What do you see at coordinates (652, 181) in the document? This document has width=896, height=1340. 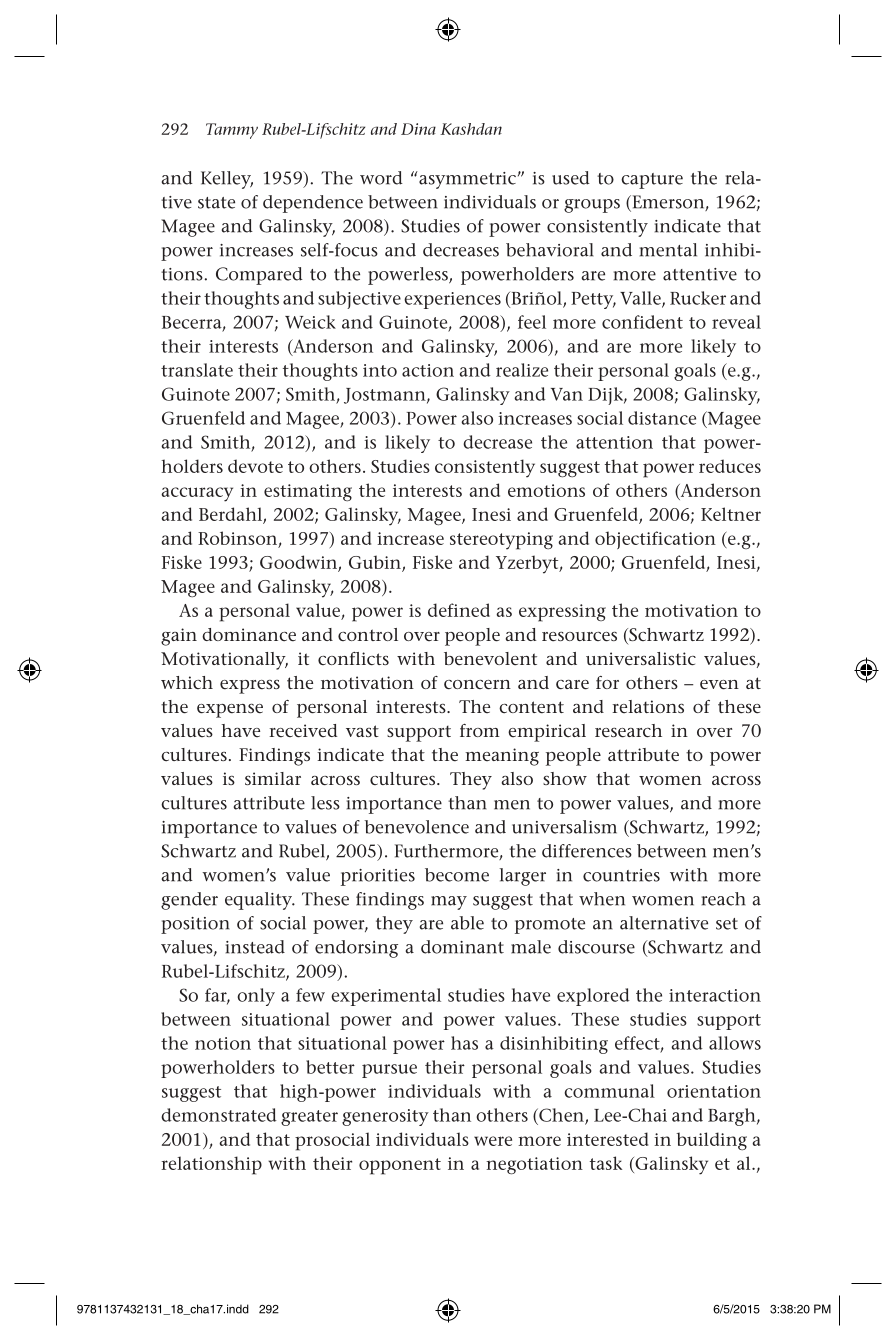 I see `capture` at bounding box center [652, 181].
